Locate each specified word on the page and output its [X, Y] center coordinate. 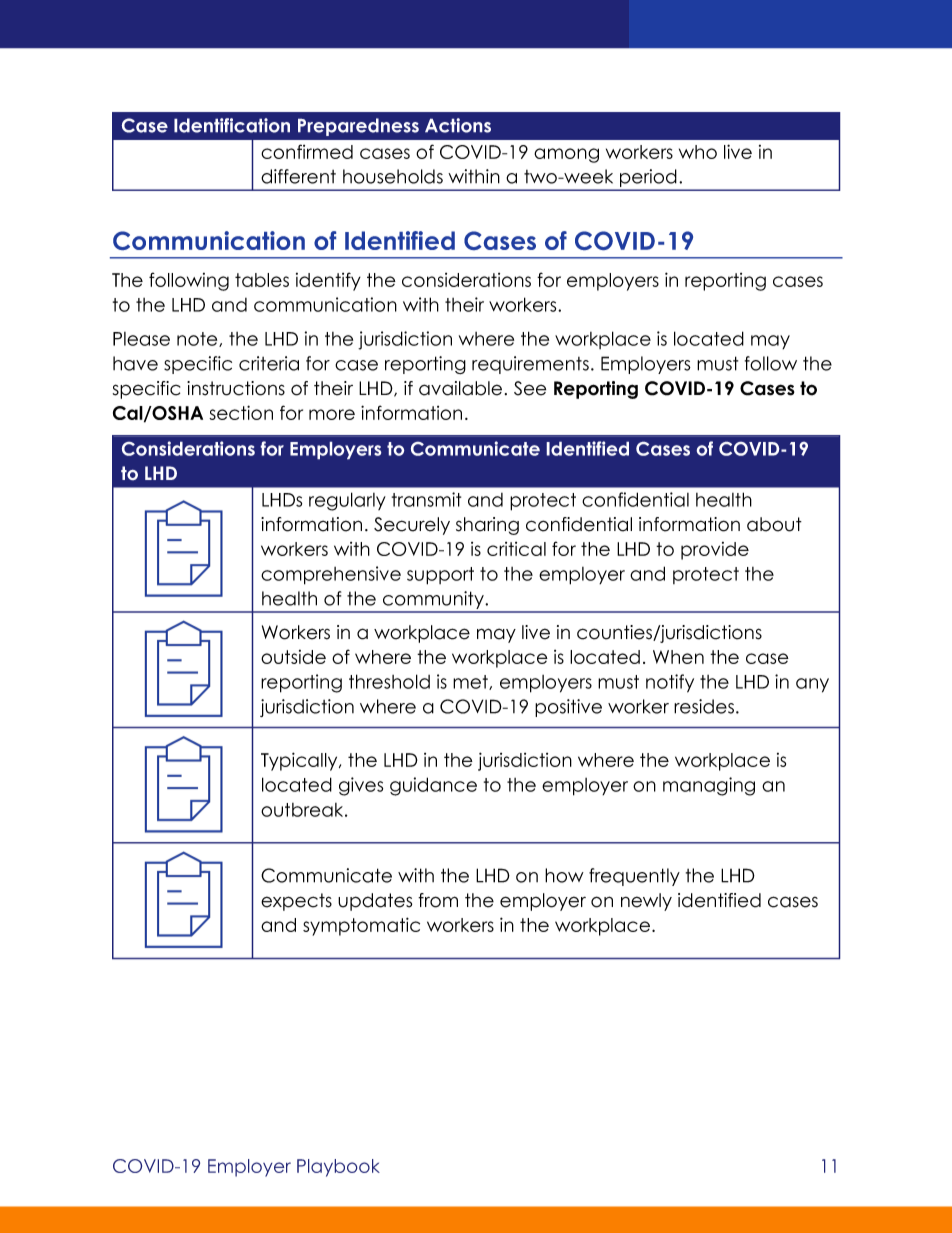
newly [646, 902]
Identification [232, 125]
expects [296, 902]
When [678, 657]
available [460, 388]
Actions [458, 125]
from [438, 900]
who [698, 152]
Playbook [338, 1168]
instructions [236, 388]
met [471, 682]
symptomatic [361, 926]
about [774, 524]
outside [293, 657]
